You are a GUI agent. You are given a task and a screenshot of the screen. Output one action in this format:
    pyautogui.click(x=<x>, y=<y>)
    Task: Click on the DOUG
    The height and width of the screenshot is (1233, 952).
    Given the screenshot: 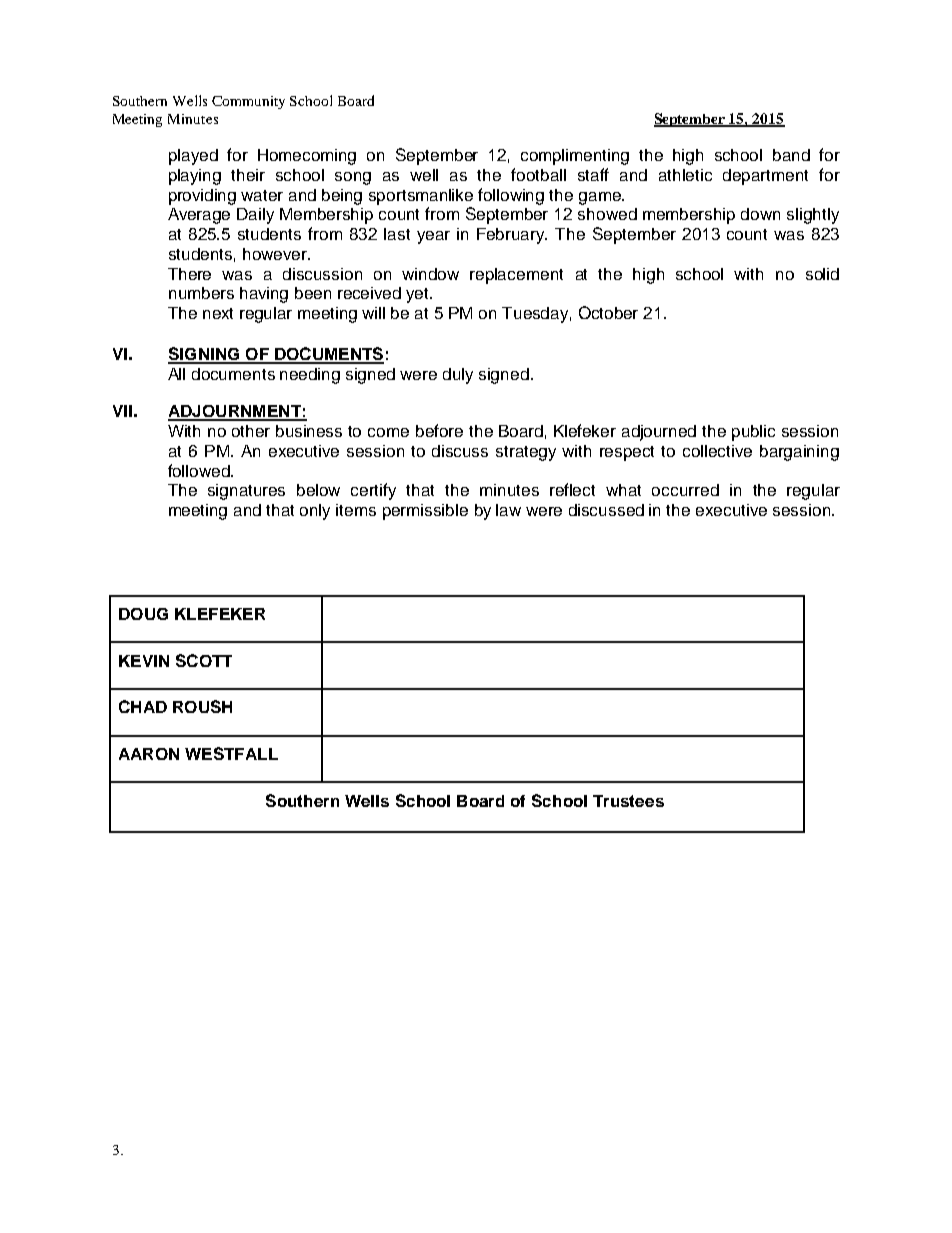 What is the action you would take?
    pyautogui.click(x=143, y=614)
